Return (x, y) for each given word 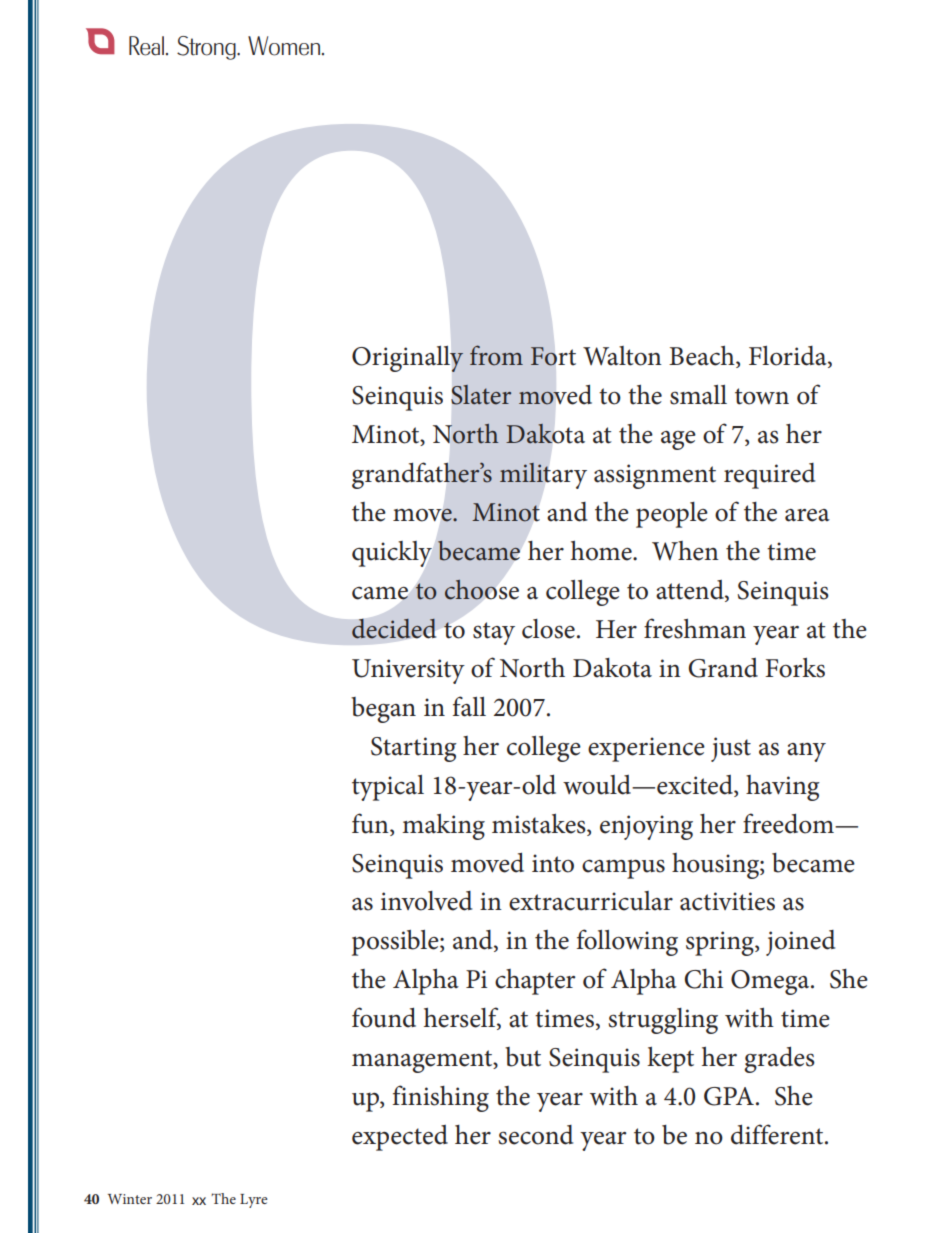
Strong (207, 48)
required (769, 476)
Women (285, 46)
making (443, 827)
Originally (408, 359)
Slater (481, 395)
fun (371, 823)
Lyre (254, 1201)
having (783, 788)
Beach (703, 357)
